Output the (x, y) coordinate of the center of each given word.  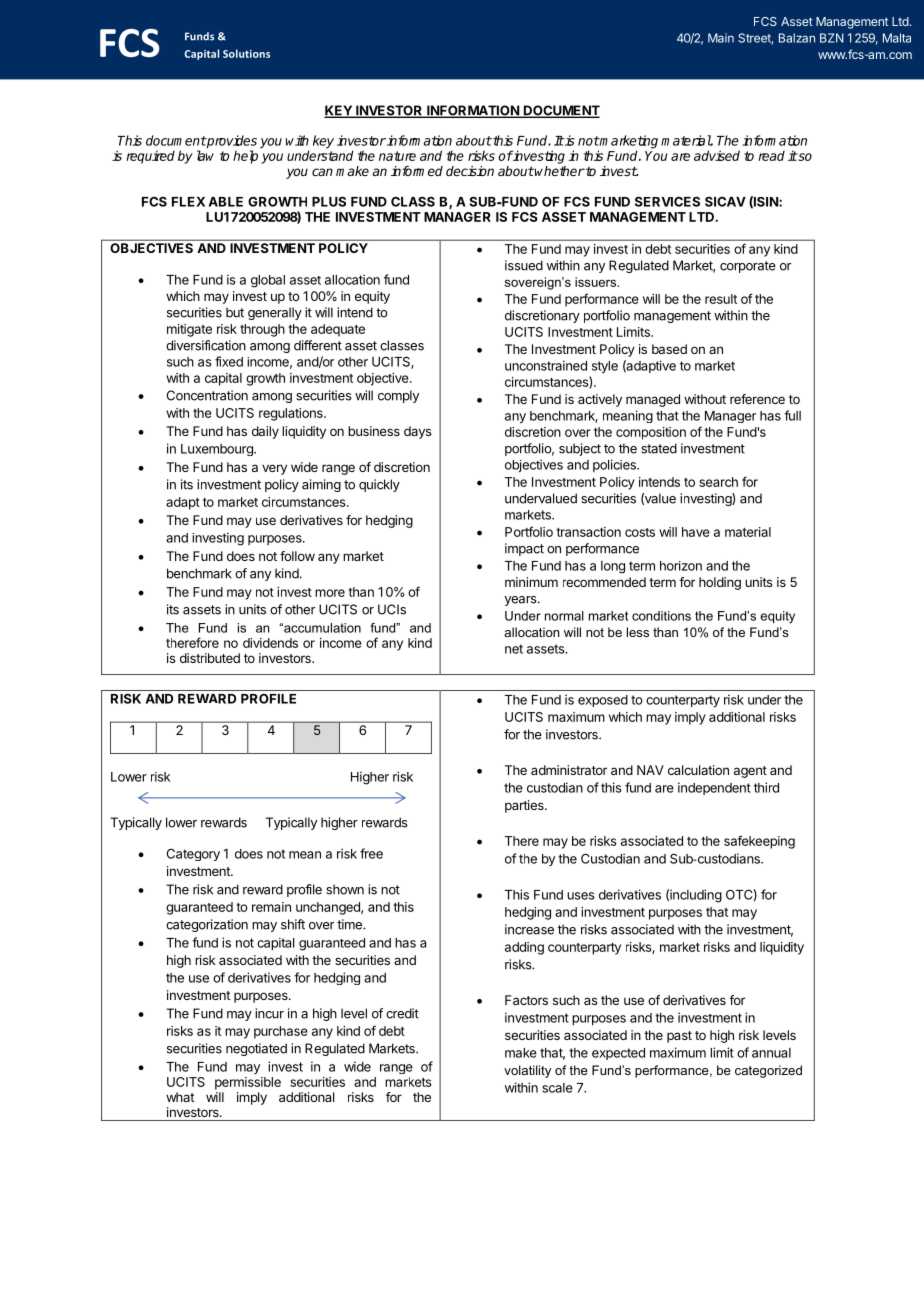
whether (559, 171)
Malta (897, 38)
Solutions (246, 53)
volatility (527, 1071)
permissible (248, 1083)
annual (771, 1053)
